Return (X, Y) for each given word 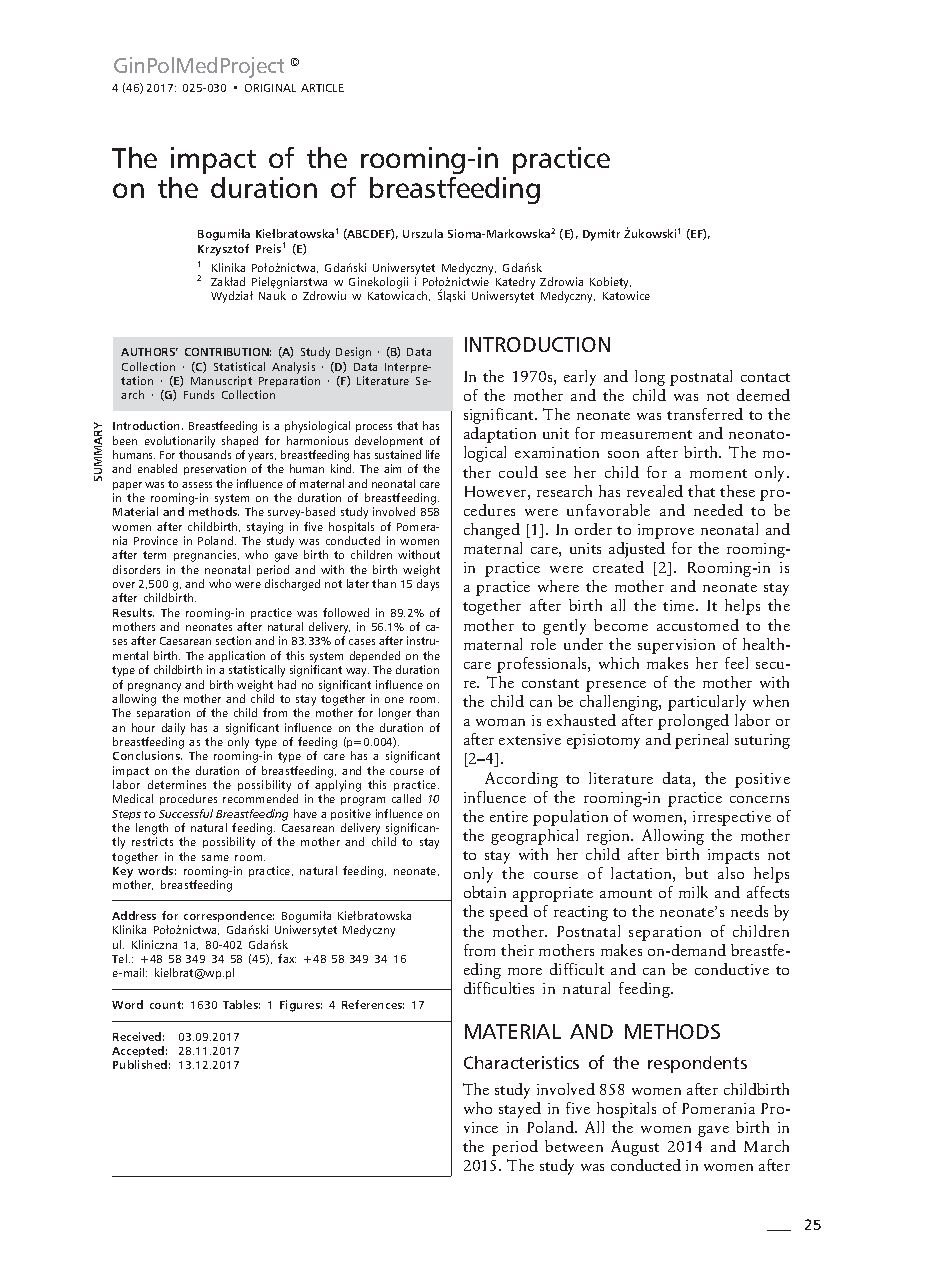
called (406, 798)
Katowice (626, 295)
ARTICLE (322, 88)
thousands (205, 454)
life (433, 454)
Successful (186, 813)
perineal (701, 741)
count (166, 1005)
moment (718, 473)
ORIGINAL (270, 88)
